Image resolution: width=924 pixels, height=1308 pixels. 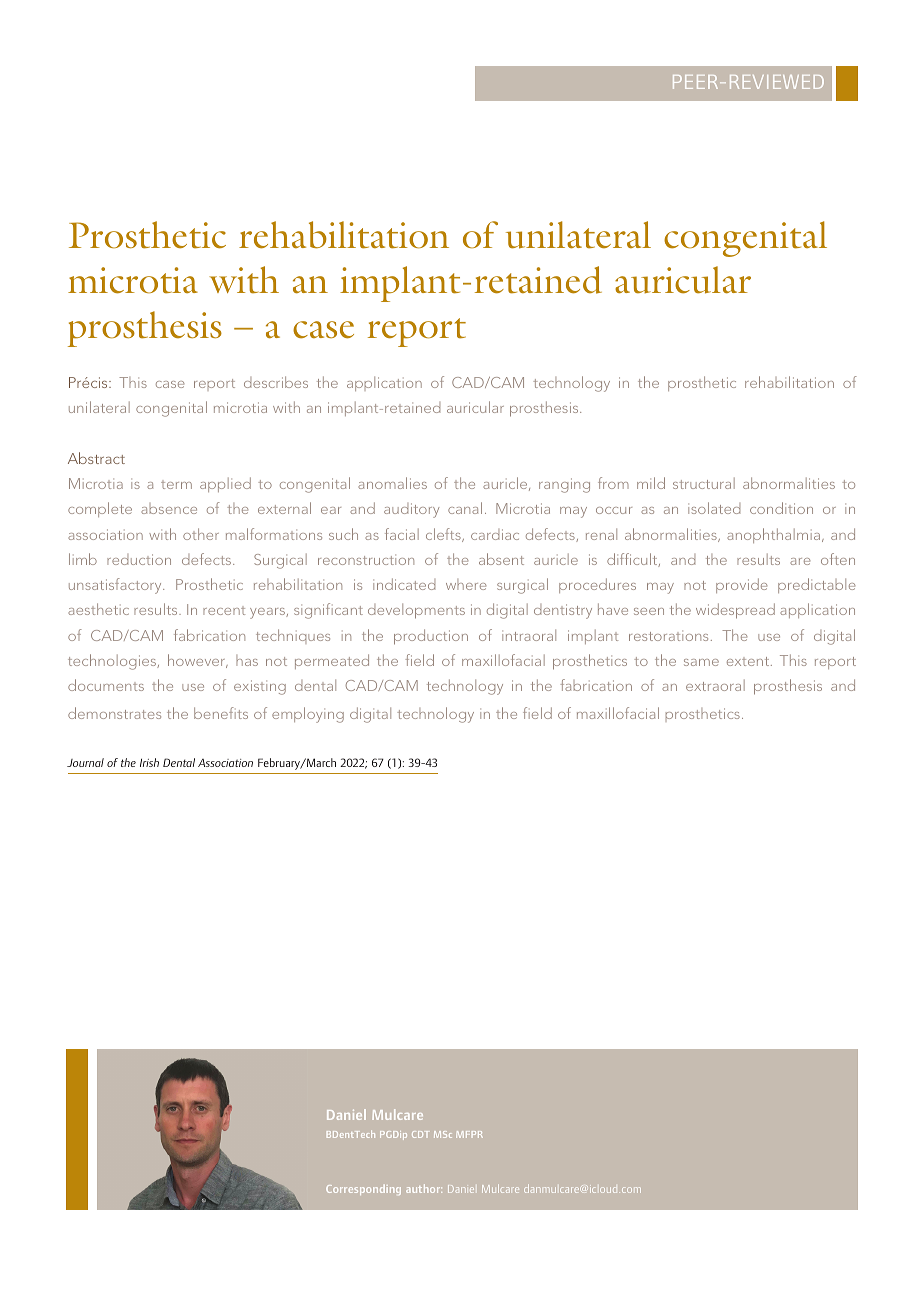 I want to click on employing, so click(x=308, y=715).
